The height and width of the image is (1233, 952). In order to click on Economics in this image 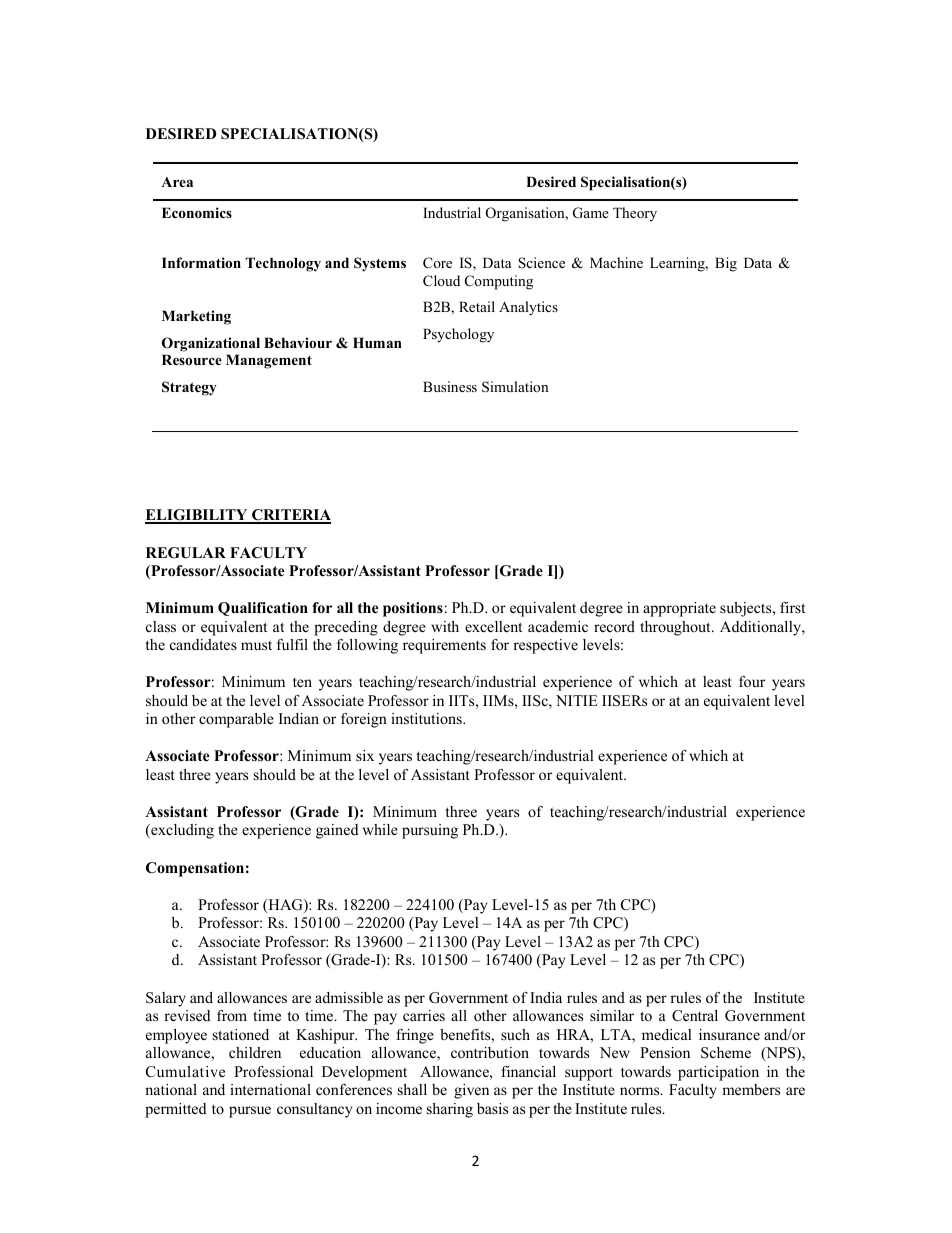, I will do `click(197, 212)`.
